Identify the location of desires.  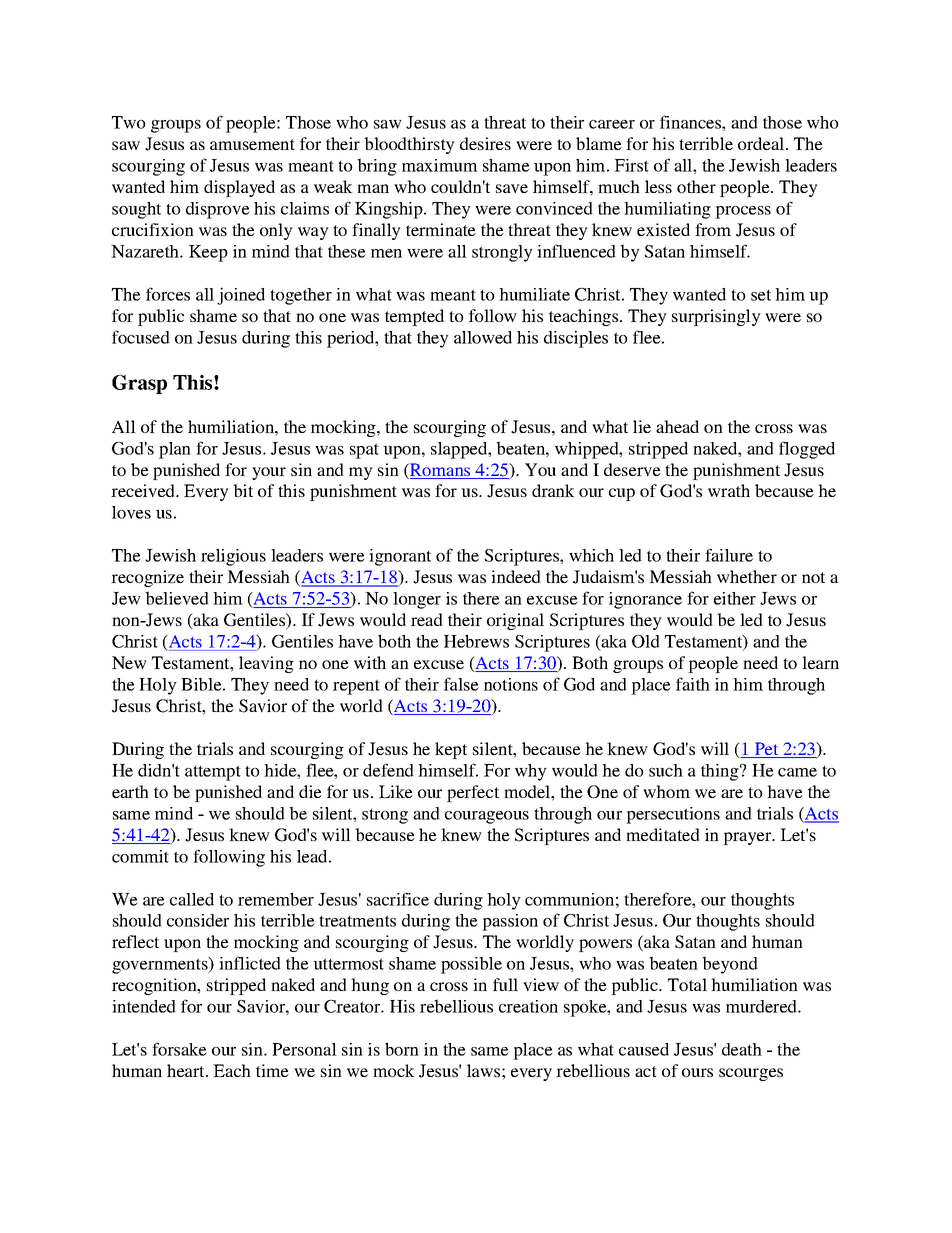
(485, 143).
